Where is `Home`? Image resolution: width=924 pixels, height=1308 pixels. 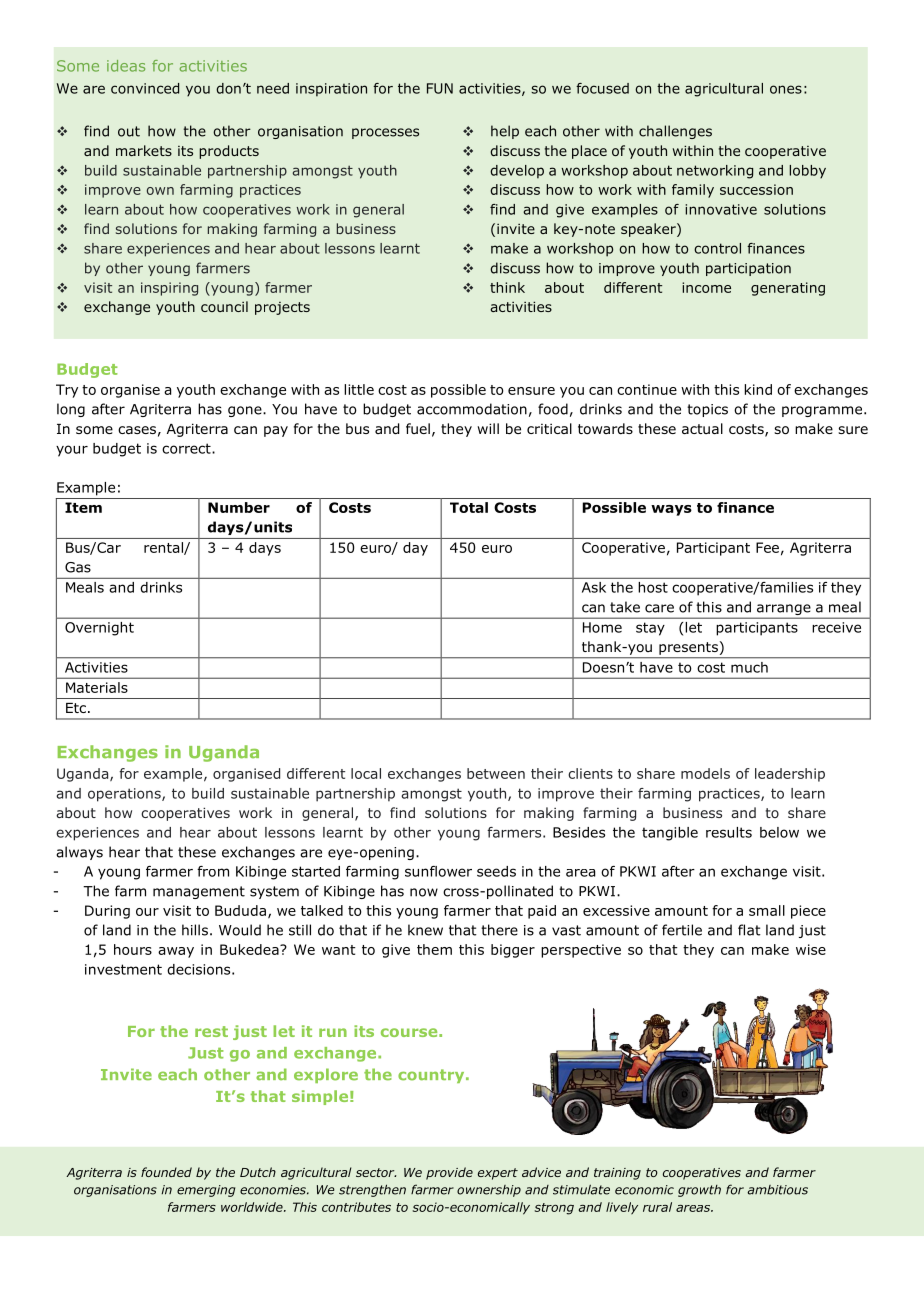 Home is located at coordinates (602, 627).
